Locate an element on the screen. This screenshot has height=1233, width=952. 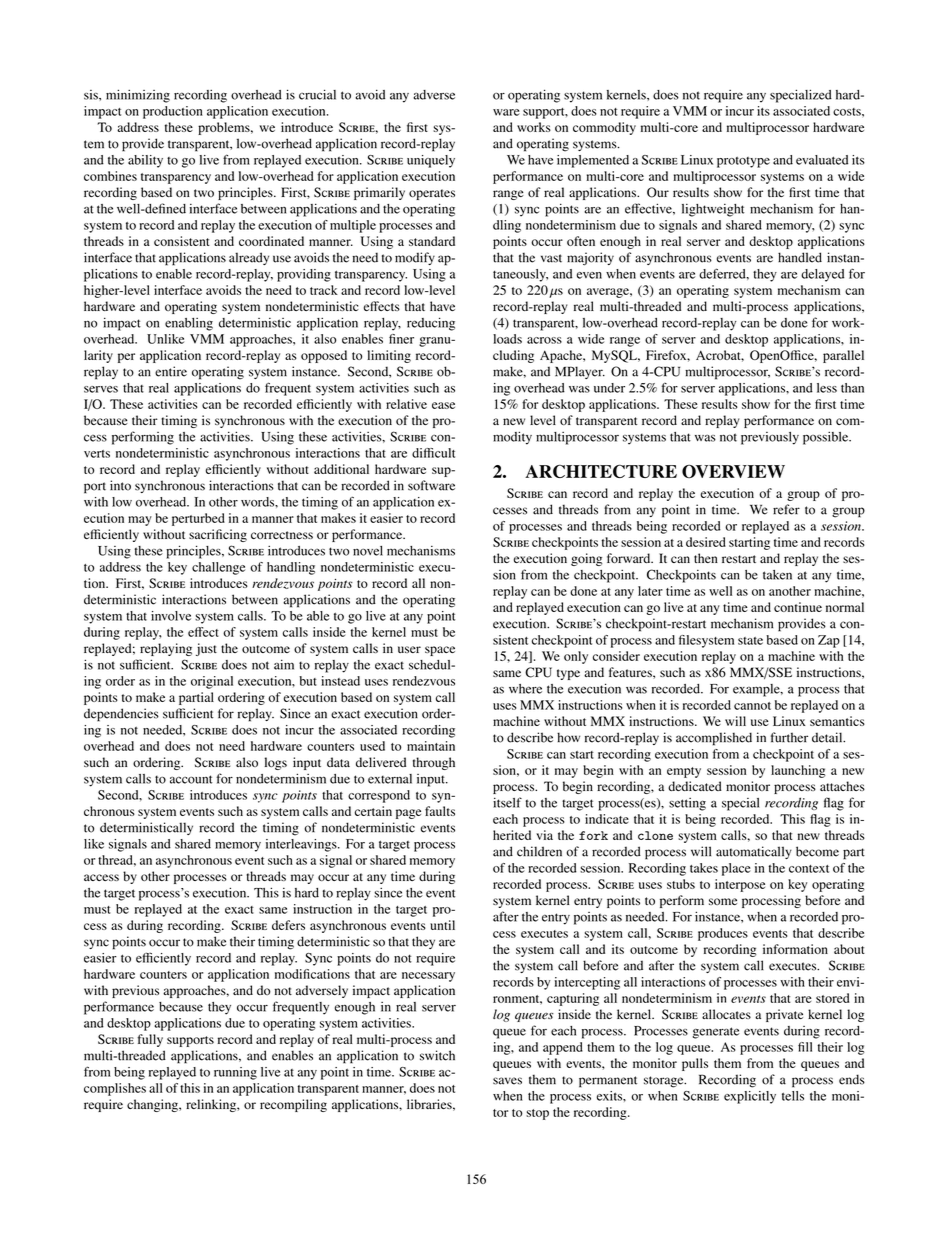
uniquely is located at coordinates (431, 161).
